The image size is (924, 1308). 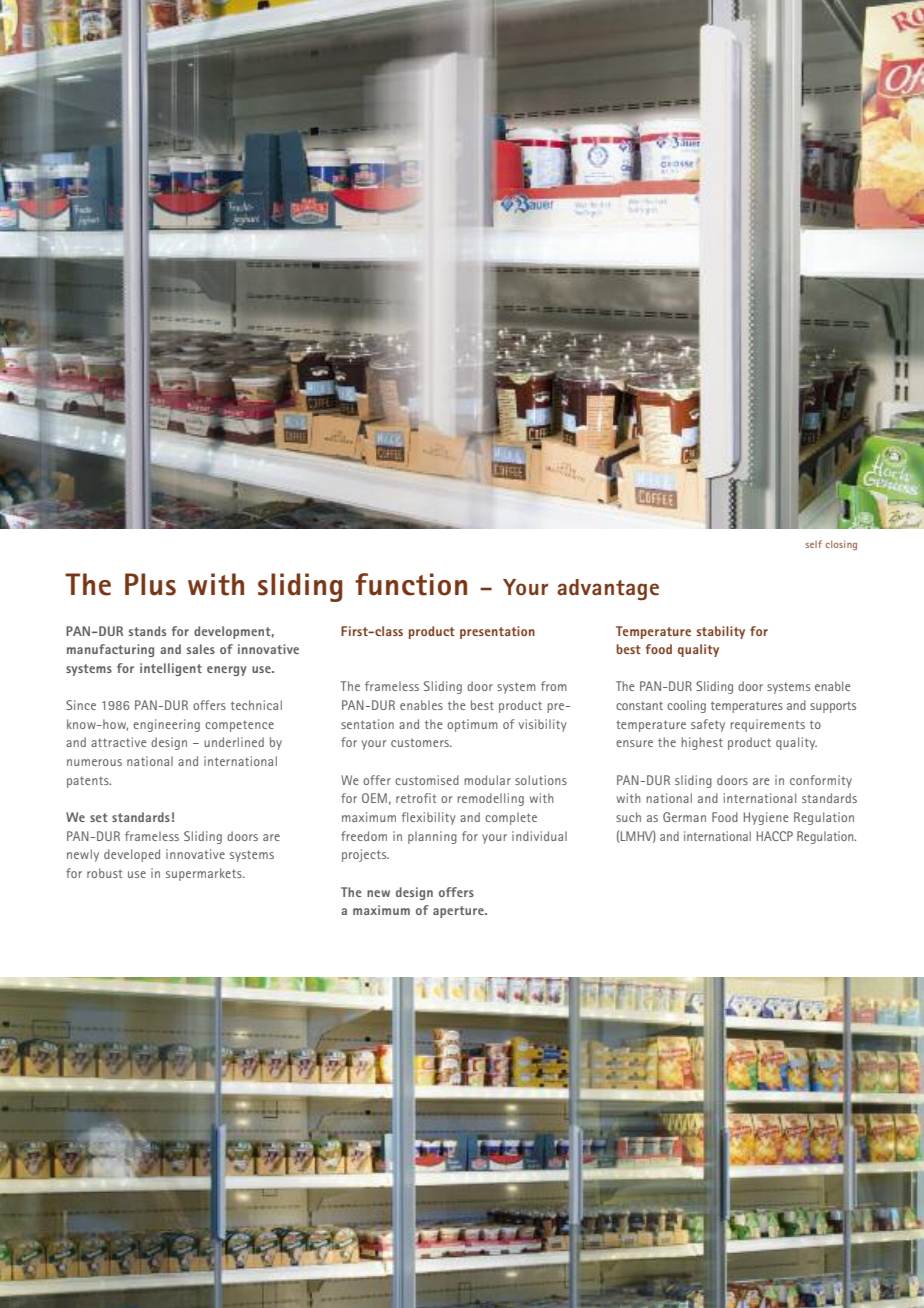 I want to click on set, so click(x=99, y=817).
